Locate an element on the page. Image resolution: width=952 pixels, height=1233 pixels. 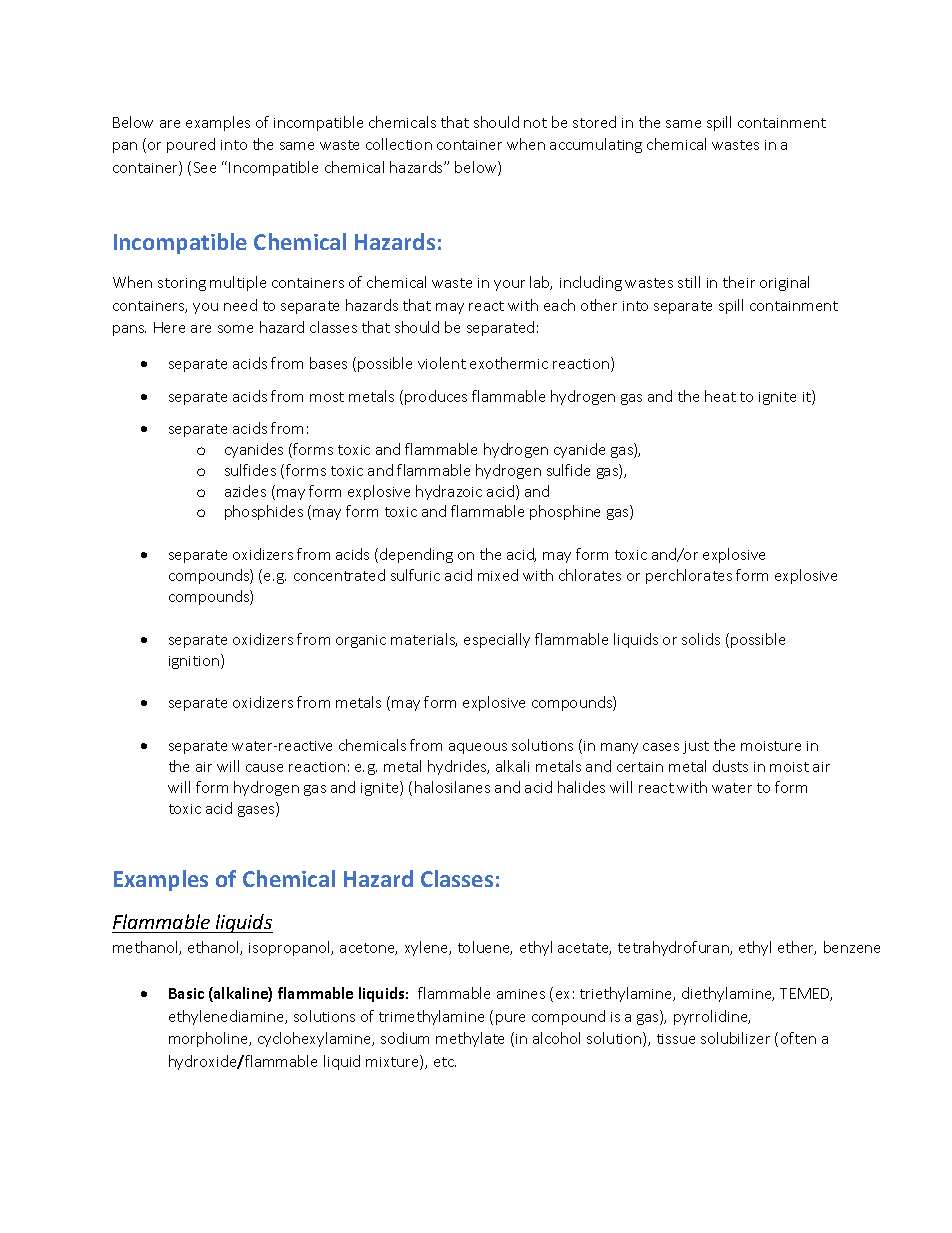
poured is located at coordinates (191, 145).
